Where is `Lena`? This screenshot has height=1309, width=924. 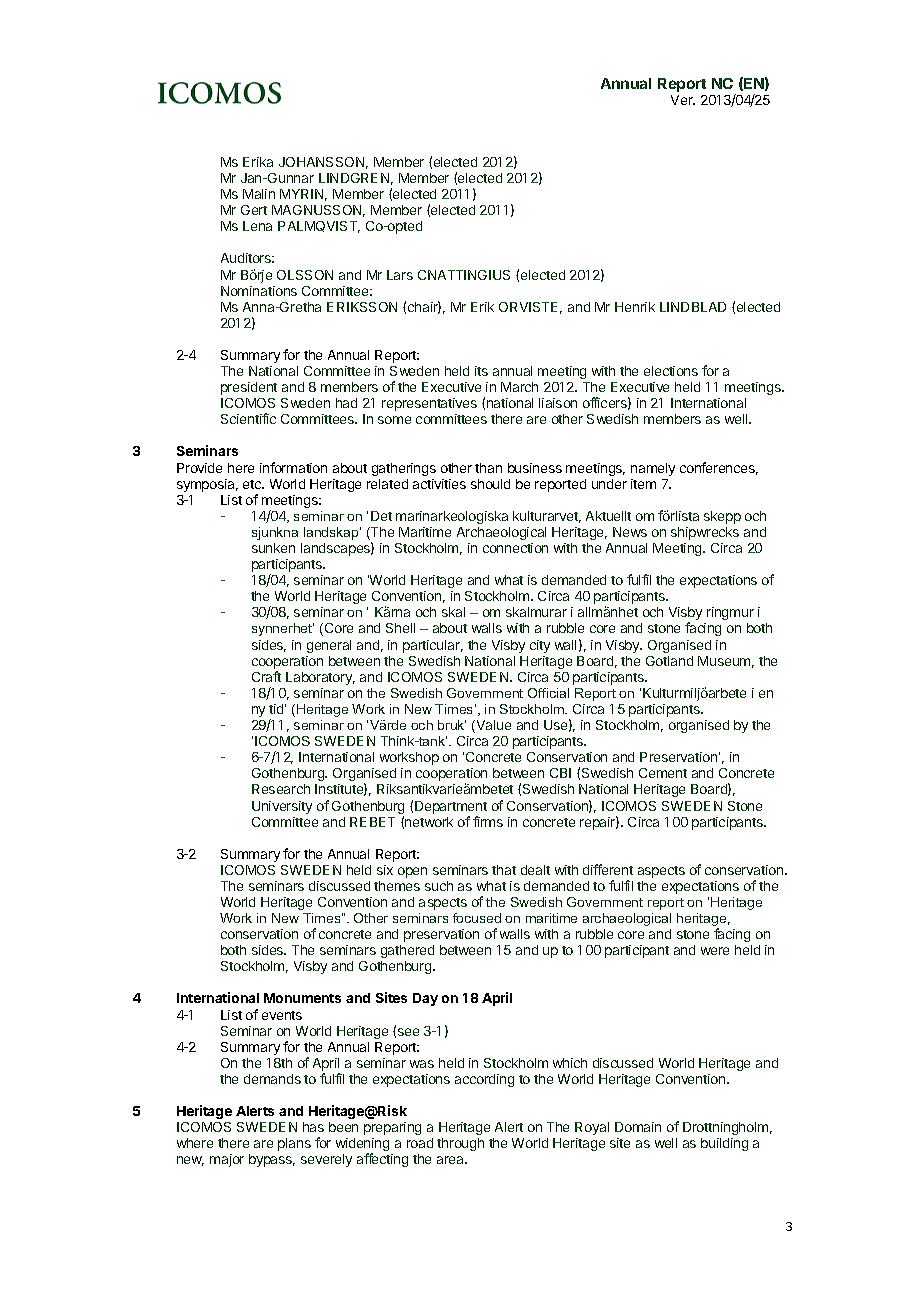 Lena is located at coordinates (257, 226).
